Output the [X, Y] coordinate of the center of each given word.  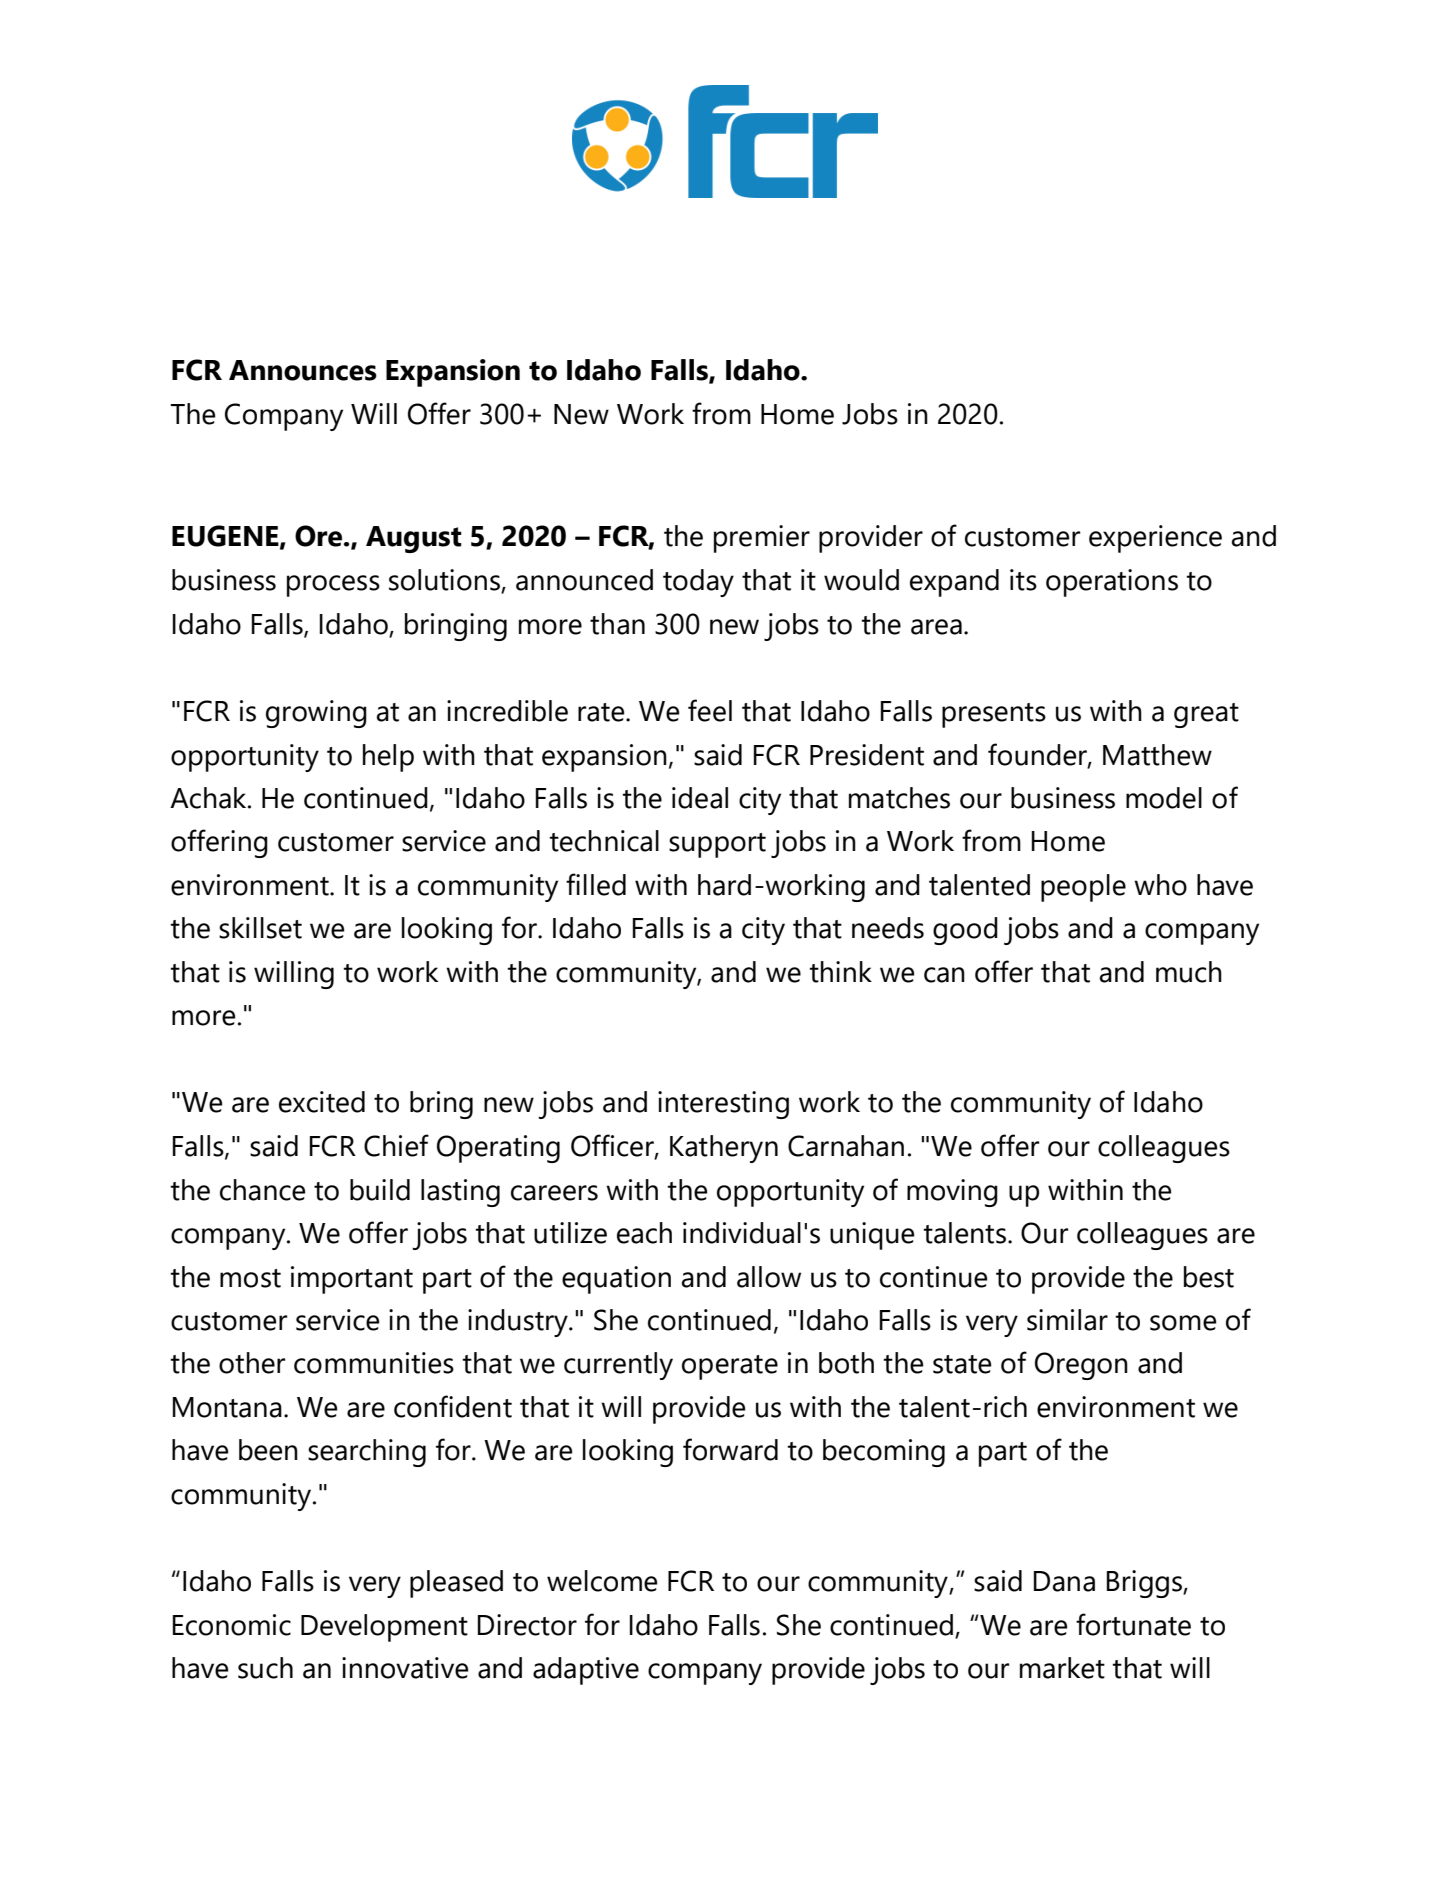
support [717, 845]
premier [762, 539]
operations [1112, 583]
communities [374, 1363]
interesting [723, 1105]
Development [384, 1628]
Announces [303, 370]
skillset [260, 928]
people [1083, 888]
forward [730, 1449]
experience [1155, 539]
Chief [396, 1145]
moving [952, 1193]
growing [316, 714]
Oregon [1081, 1366]
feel [710, 710]
